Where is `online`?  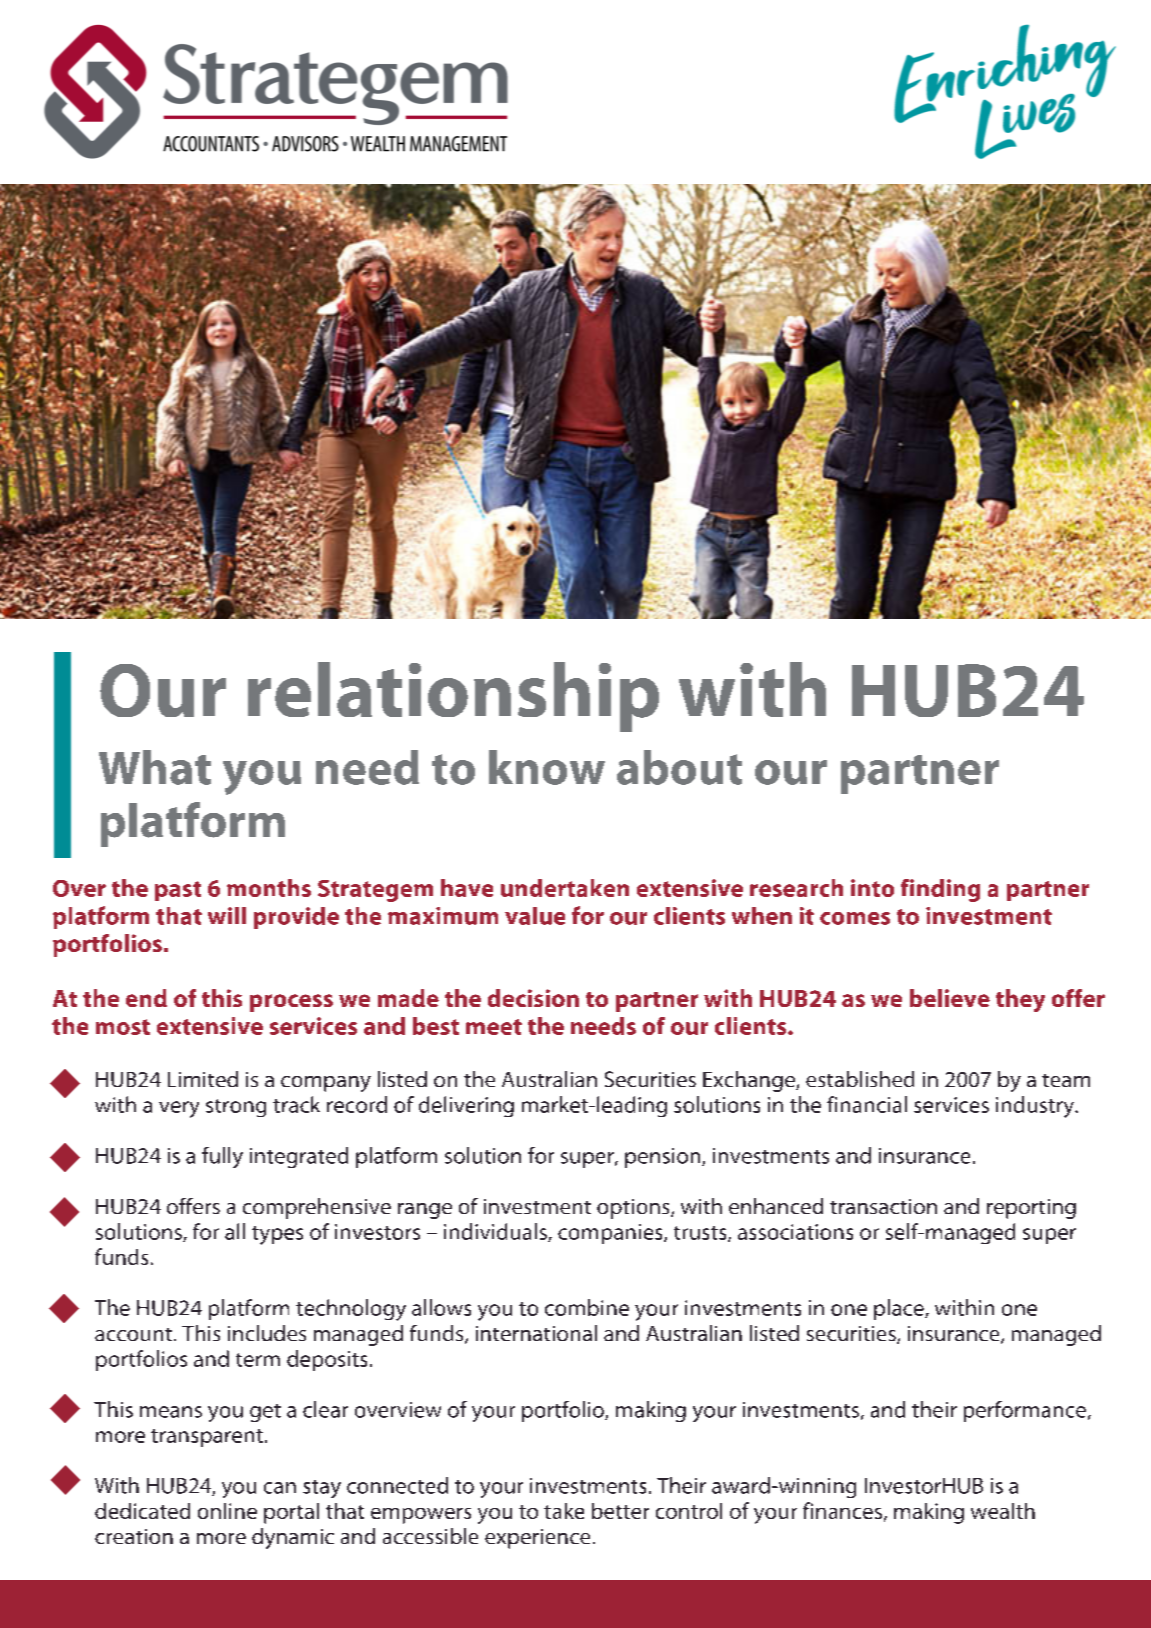
online is located at coordinates (227, 1511).
